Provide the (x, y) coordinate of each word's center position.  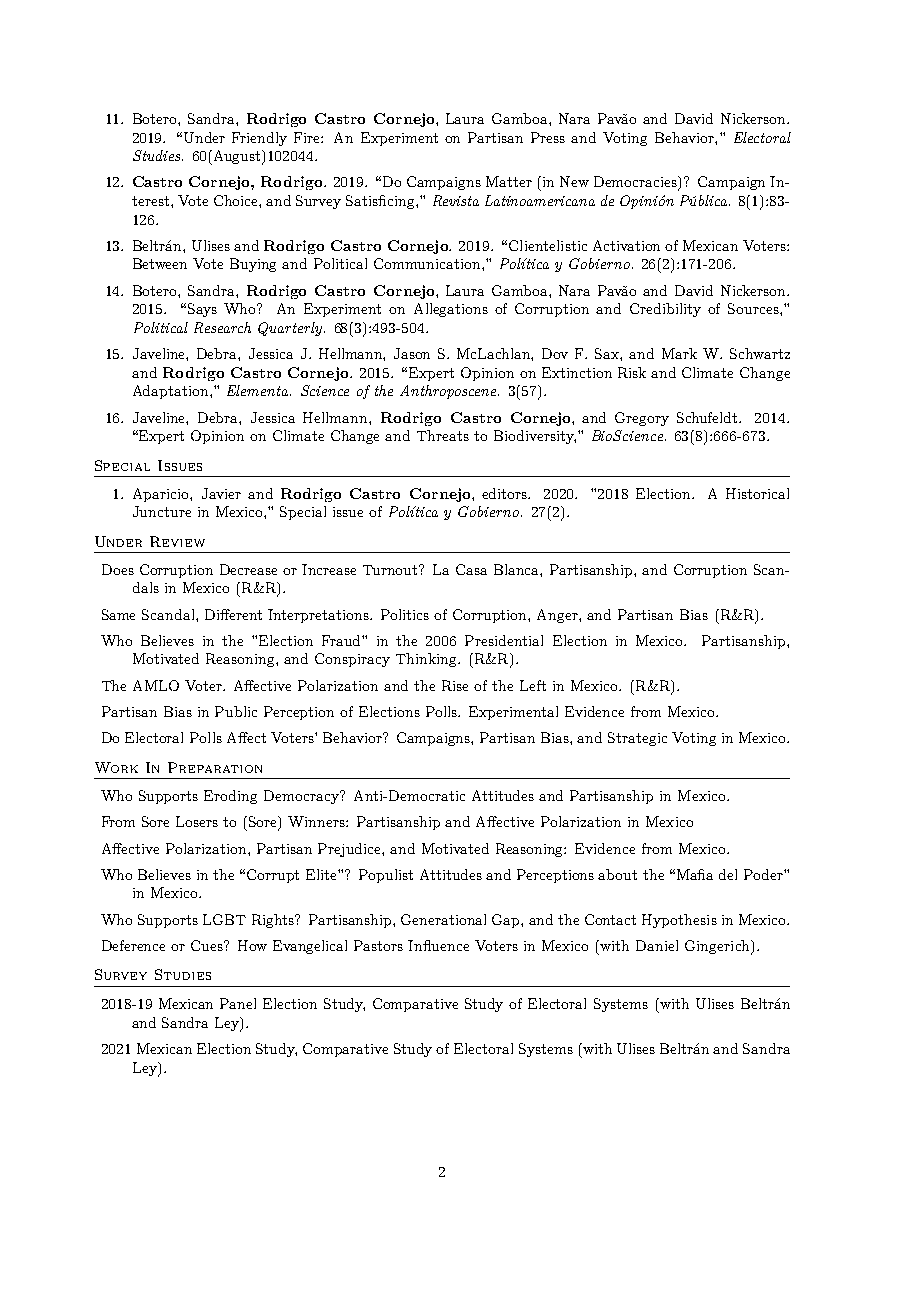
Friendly (259, 139)
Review (177, 541)
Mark (679, 353)
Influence (438, 945)
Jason (412, 353)
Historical (757, 493)
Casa (471, 569)
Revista (456, 200)
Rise (455, 685)
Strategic (637, 739)
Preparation (215, 767)
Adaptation (172, 392)
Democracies (637, 183)
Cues (208, 945)
